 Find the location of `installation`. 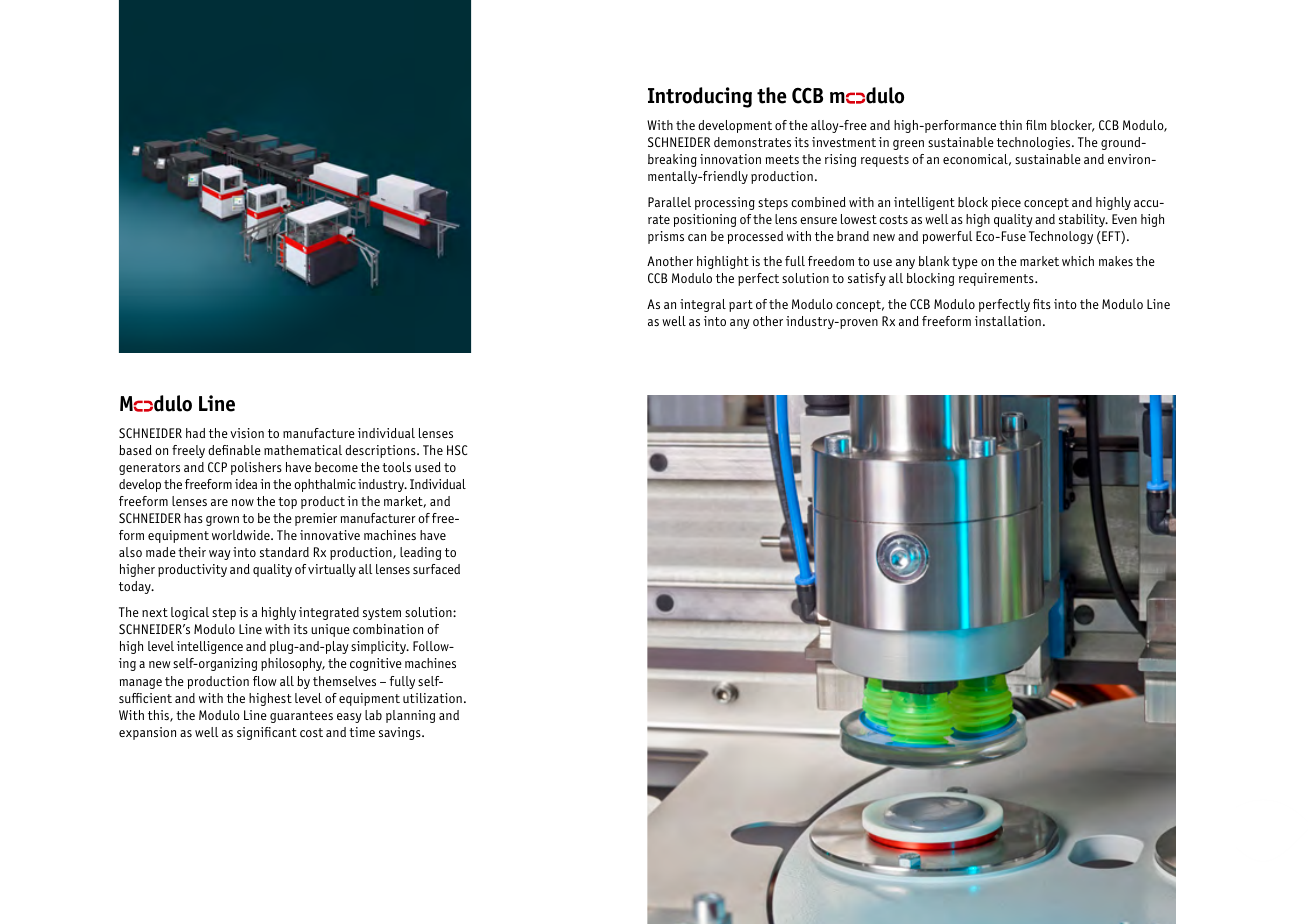

installation is located at coordinates (1008, 321).
